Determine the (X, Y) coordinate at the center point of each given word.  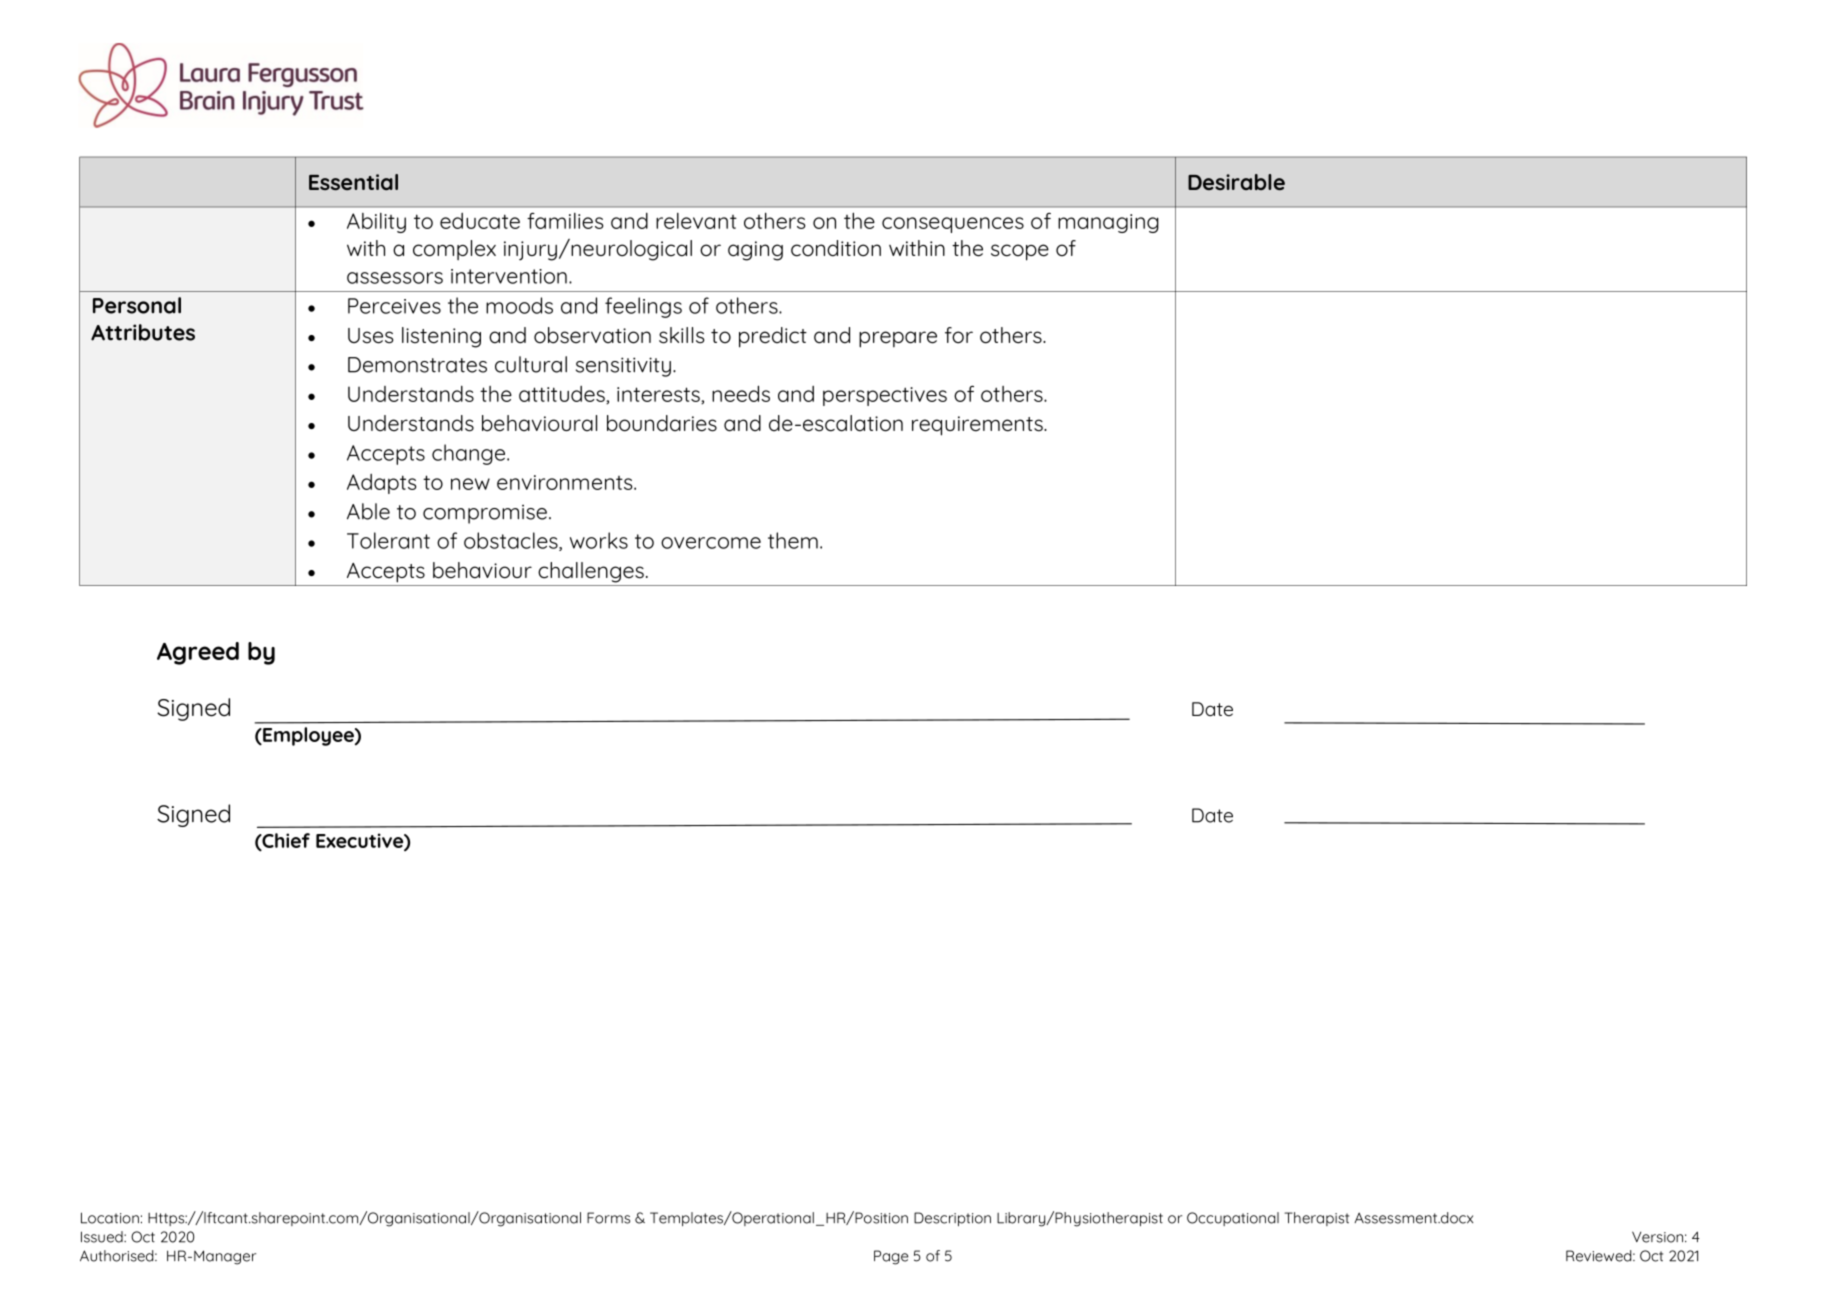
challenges (591, 572)
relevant (696, 221)
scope (1020, 252)
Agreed (198, 653)
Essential (353, 182)
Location (110, 1218)
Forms (608, 1218)
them (793, 540)
